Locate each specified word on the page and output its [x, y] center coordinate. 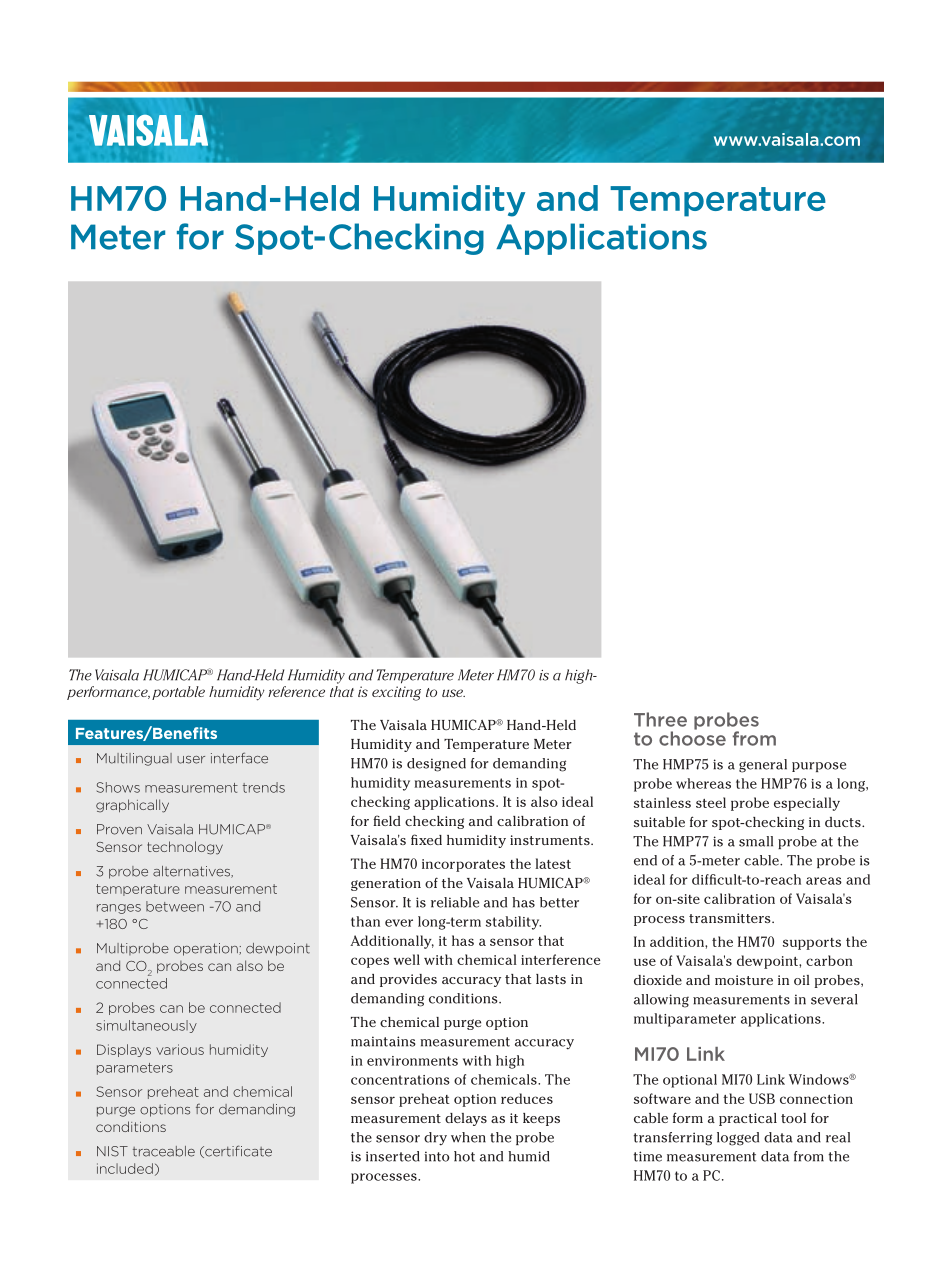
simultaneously [146, 1026]
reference [296, 691]
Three [660, 719]
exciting [396, 693]
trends [264, 787]
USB [762, 1098]
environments [412, 1061]
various [180, 1049]
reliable [455, 902]
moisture [744, 980]
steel [711, 802]
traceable [164, 1151]
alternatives [192, 872]
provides [408, 980]
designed [436, 765]
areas [824, 881]
